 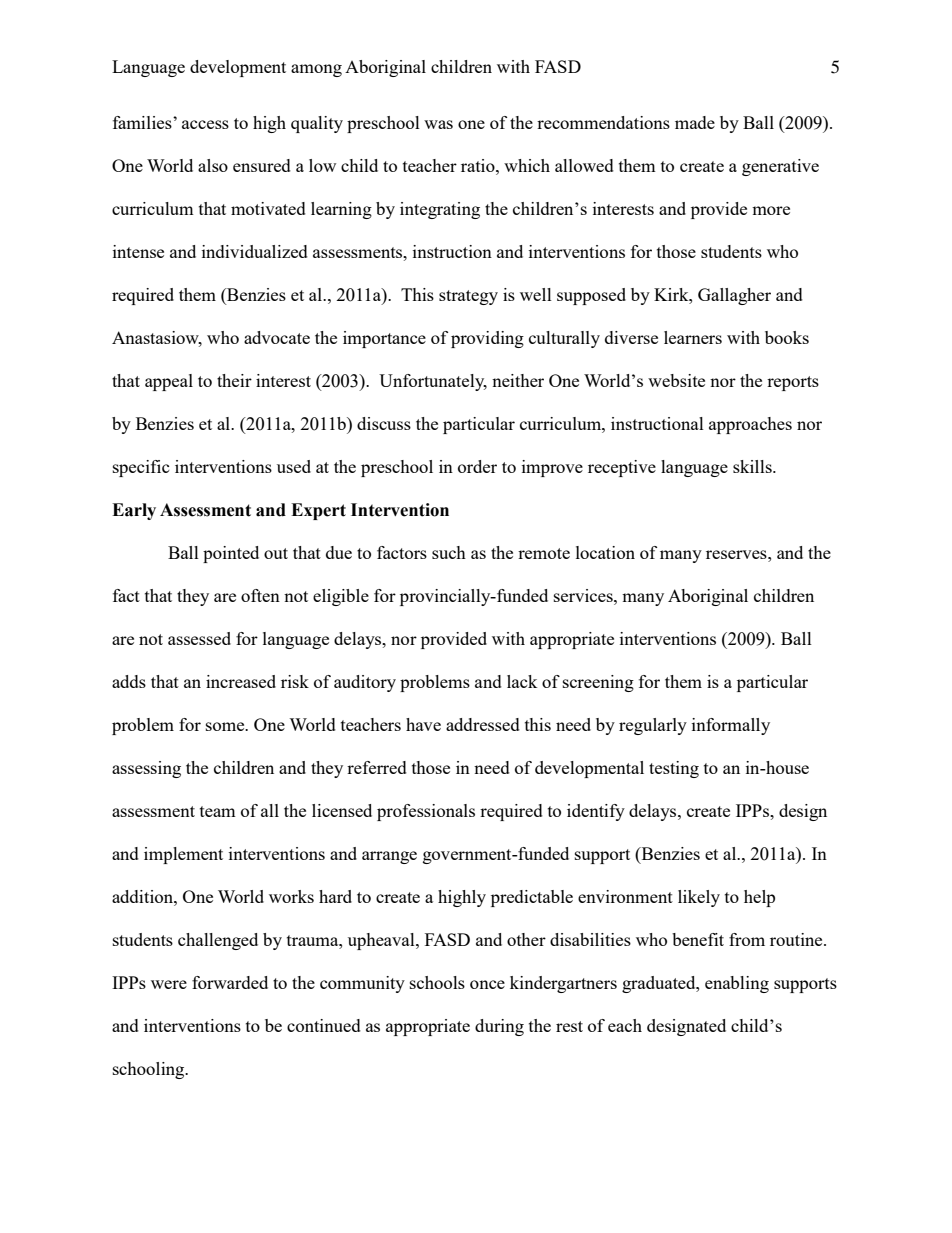 What do you see at coordinates (695, 122) in the screenshot?
I see `made` at bounding box center [695, 122].
